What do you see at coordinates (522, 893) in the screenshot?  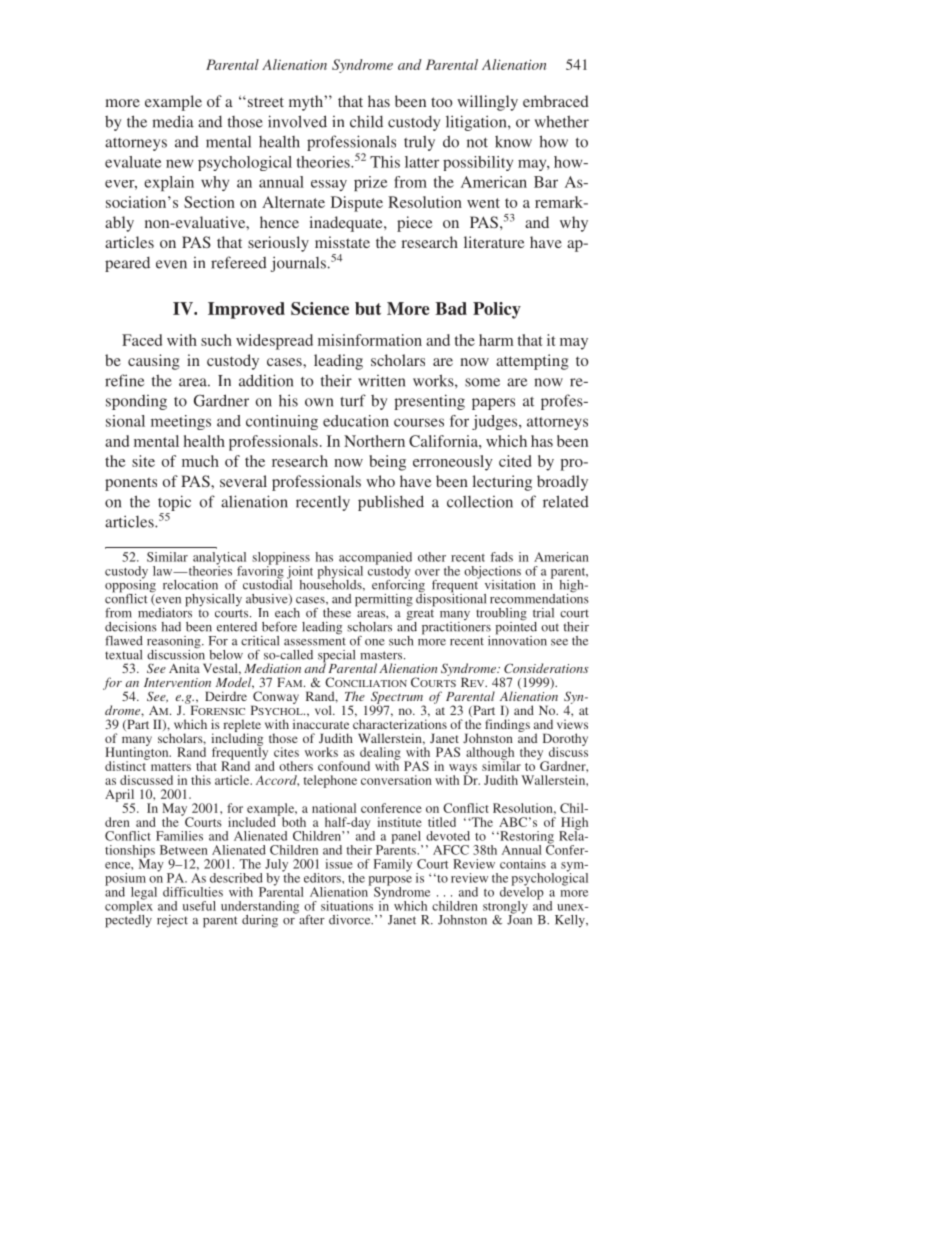 I see `develop` at bounding box center [522, 893].
